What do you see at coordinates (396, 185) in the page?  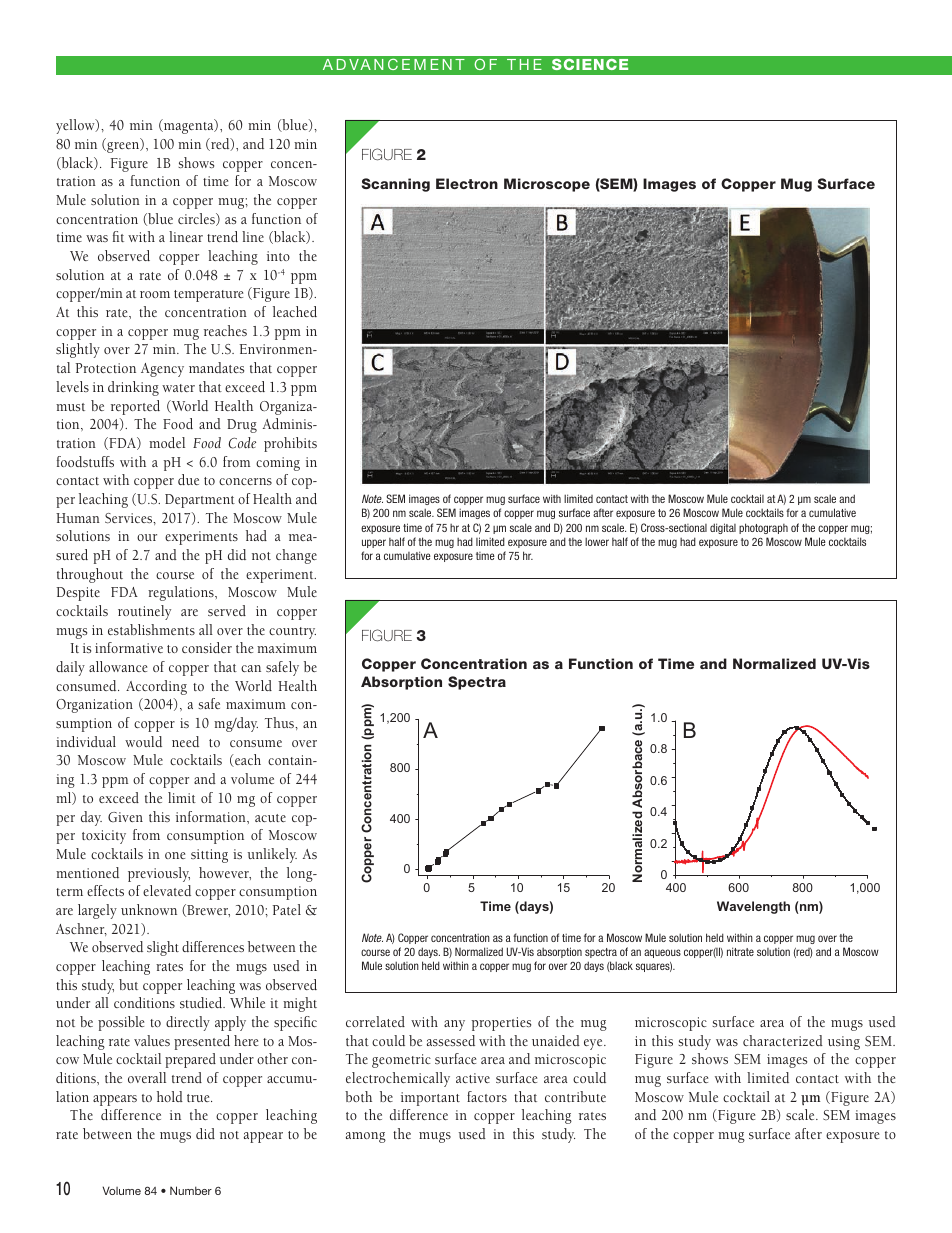 I see `Scanning` at bounding box center [396, 185].
